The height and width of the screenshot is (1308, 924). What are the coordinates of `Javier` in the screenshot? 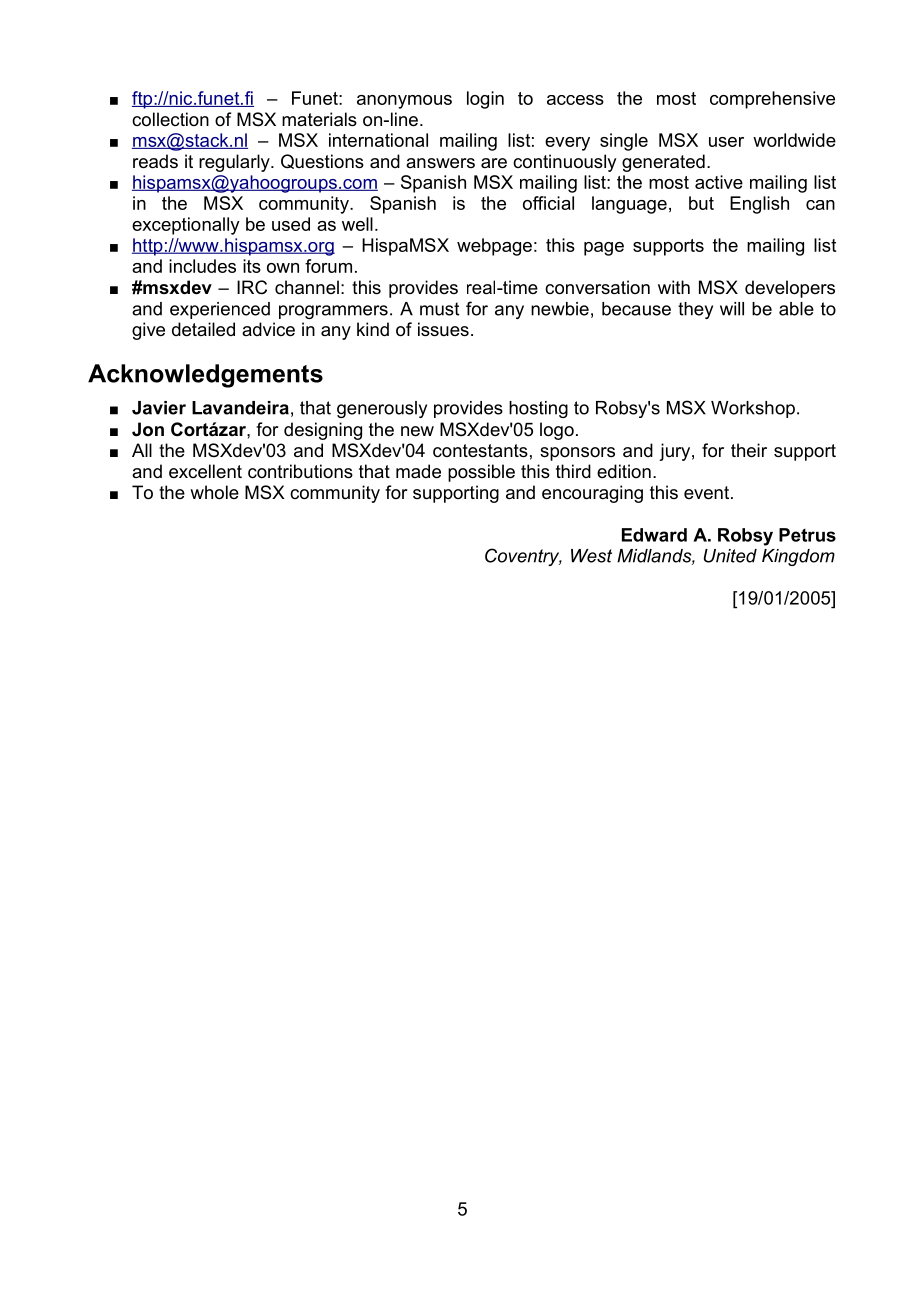 It's located at (159, 408).
